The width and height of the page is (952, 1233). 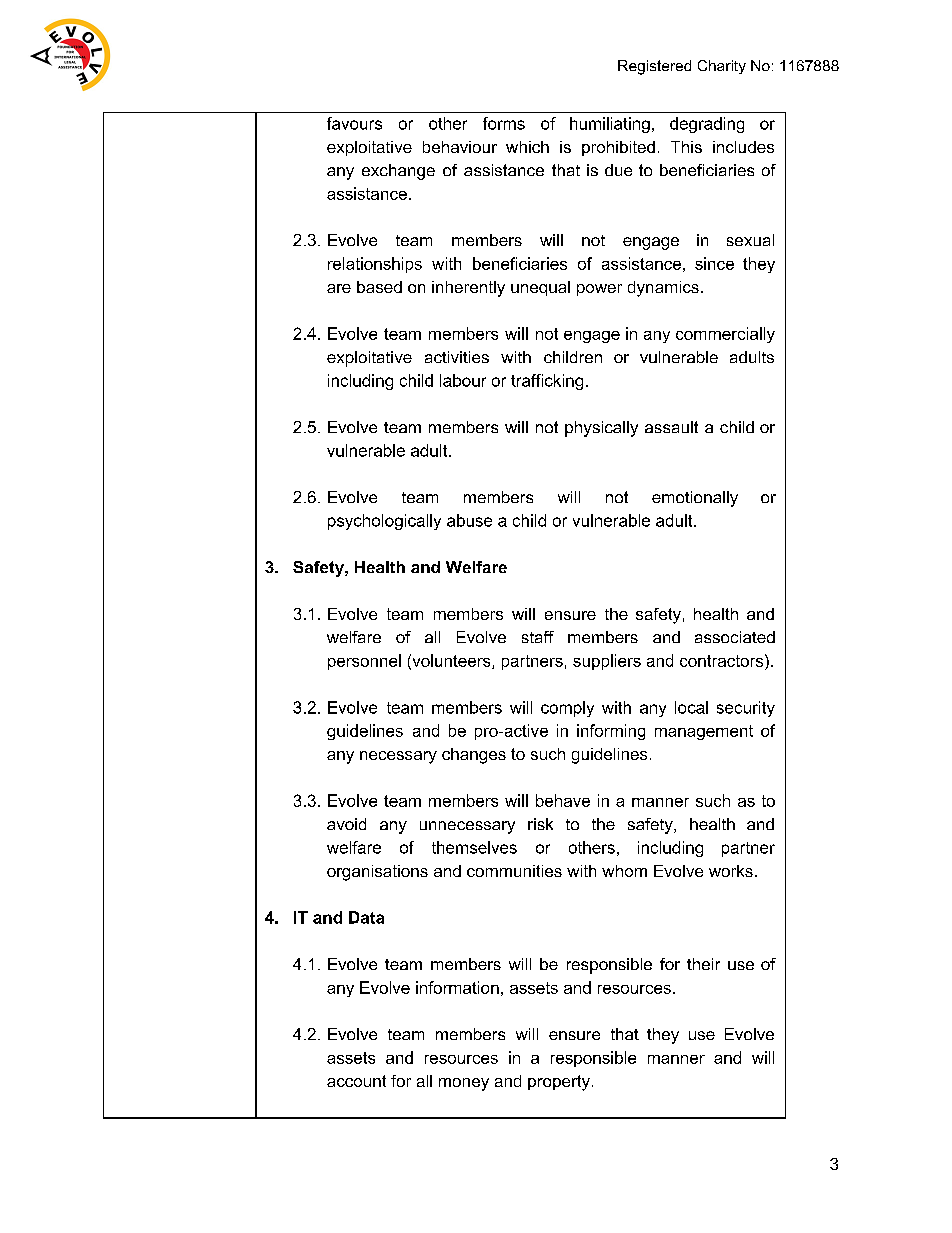 I want to click on degrading, so click(x=707, y=125).
